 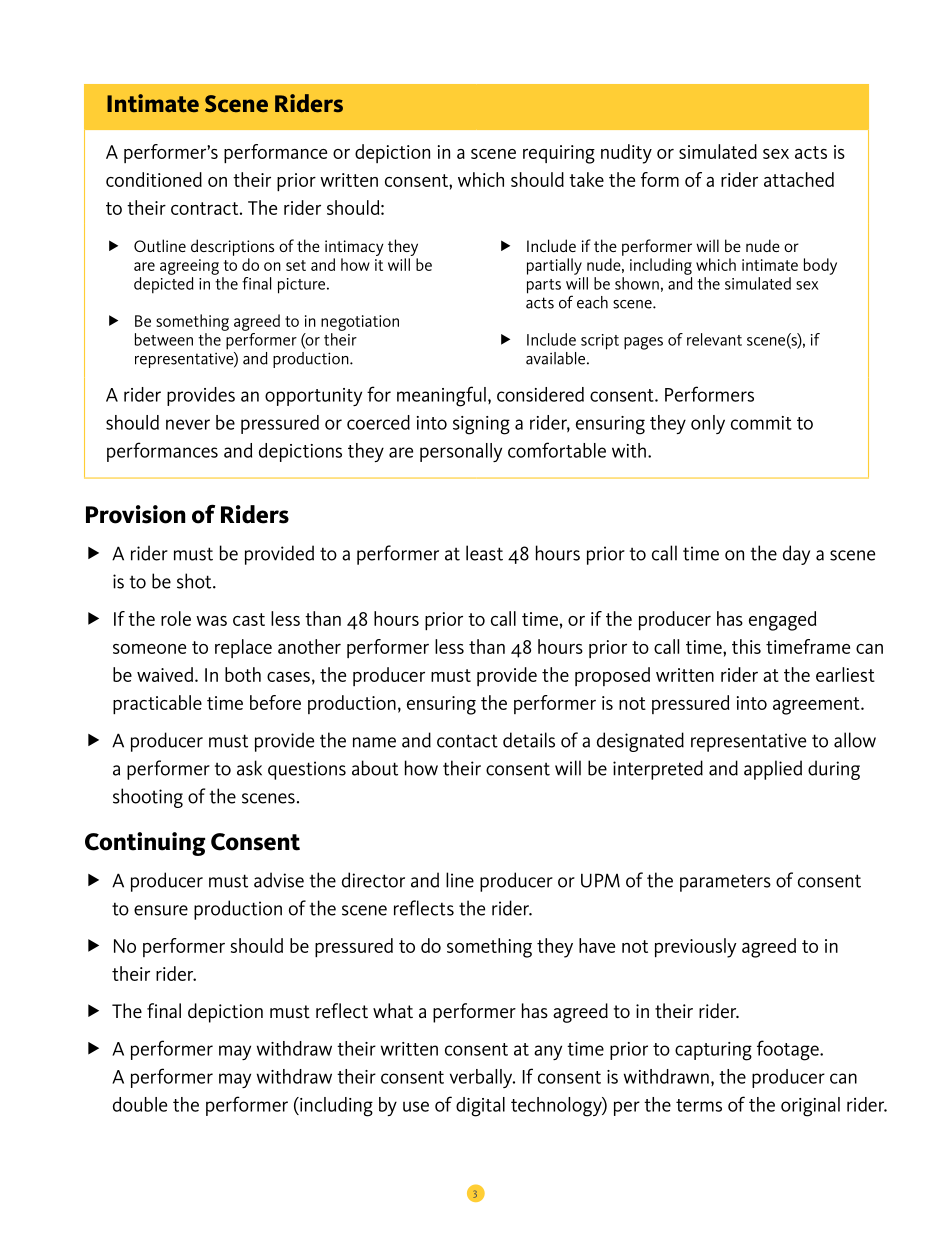 What do you see at coordinates (799, 179) in the screenshot?
I see `attached` at bounding box center [799, 179].
